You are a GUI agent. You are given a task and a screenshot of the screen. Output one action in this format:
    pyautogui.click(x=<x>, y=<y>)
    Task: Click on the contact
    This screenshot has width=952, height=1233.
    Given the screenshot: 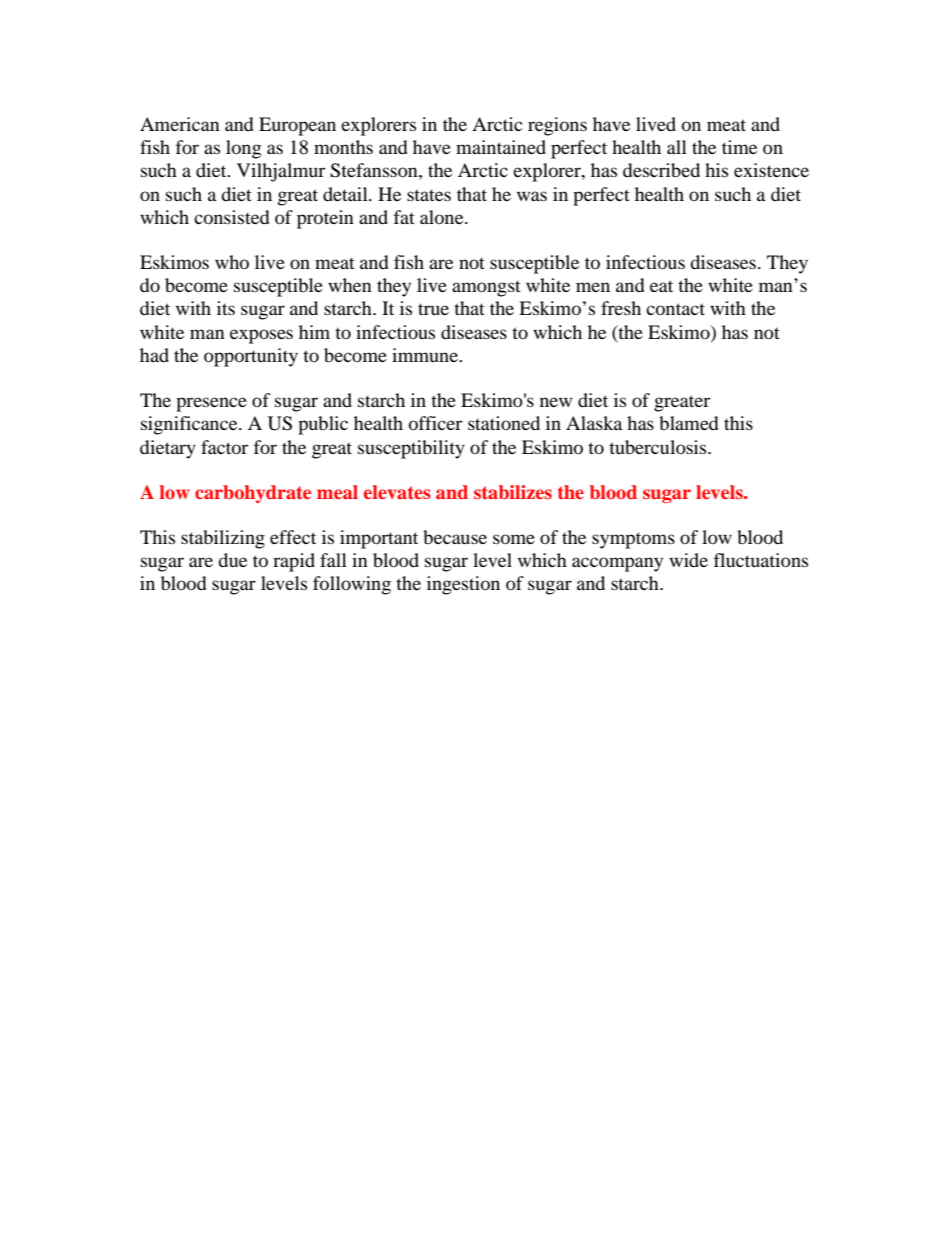 What is the action you would take?
    pyautogui.click(x=675, y=309)
